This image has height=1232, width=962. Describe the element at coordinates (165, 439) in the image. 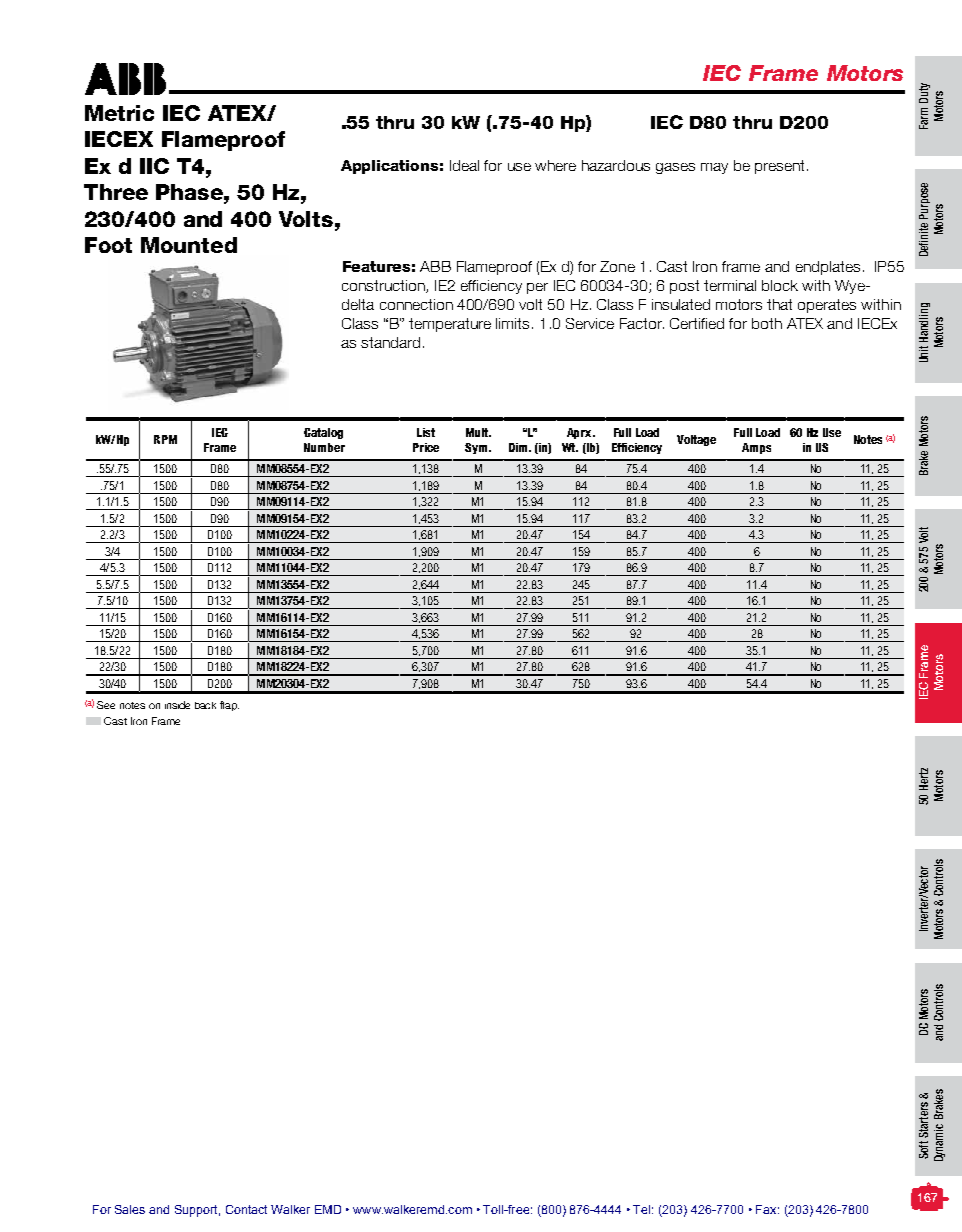

I see `RPM` at that location.
